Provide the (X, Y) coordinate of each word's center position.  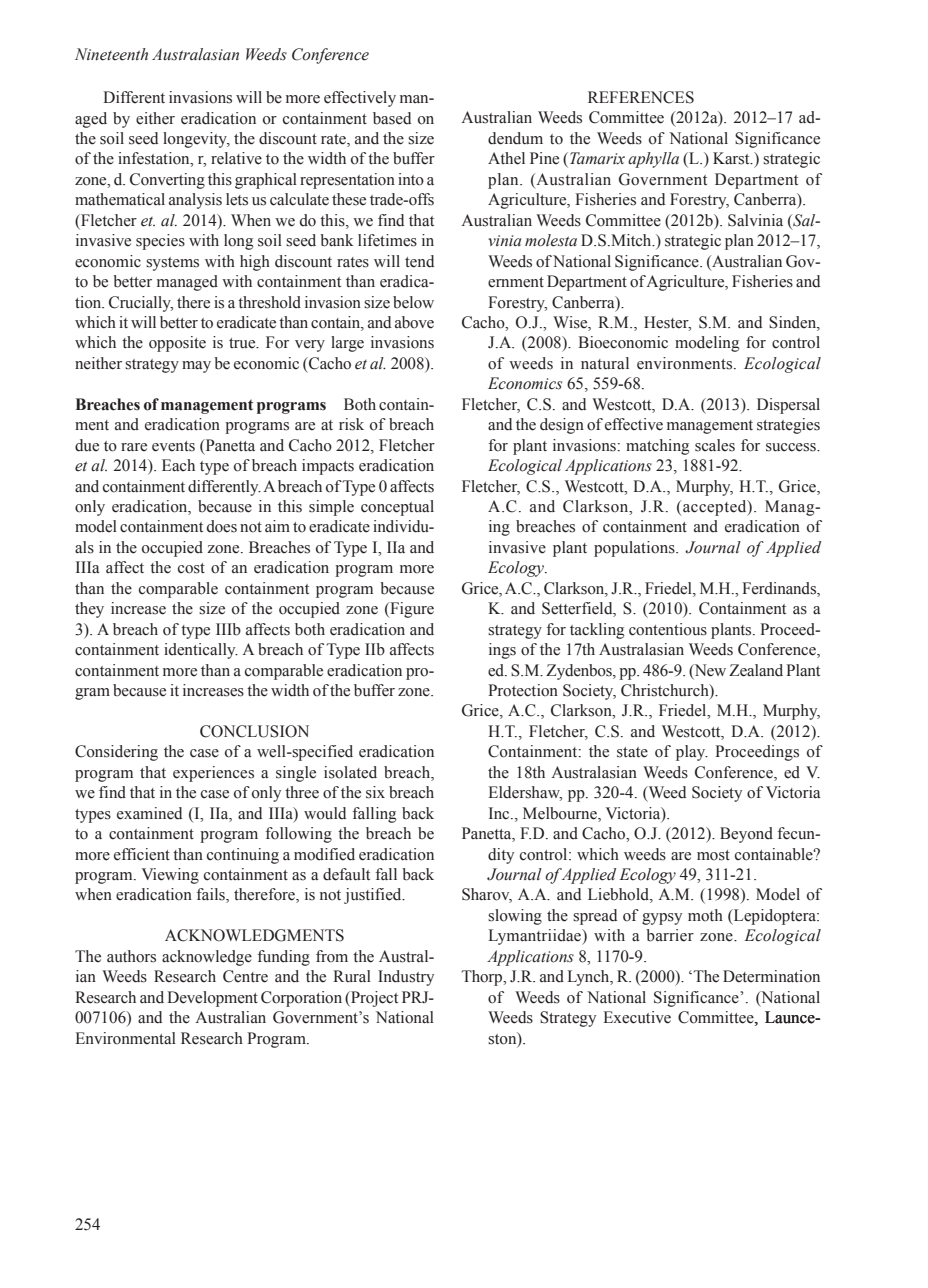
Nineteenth (111, 54)
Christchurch (666, 691)
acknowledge (207, 958)
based (392, 118)
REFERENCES (641, 97)
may (196, 367)
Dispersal (788, 406)
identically (201, 651)
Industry (406, 978)
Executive (637, 1017)
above (414, 322)
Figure (411, 610)
